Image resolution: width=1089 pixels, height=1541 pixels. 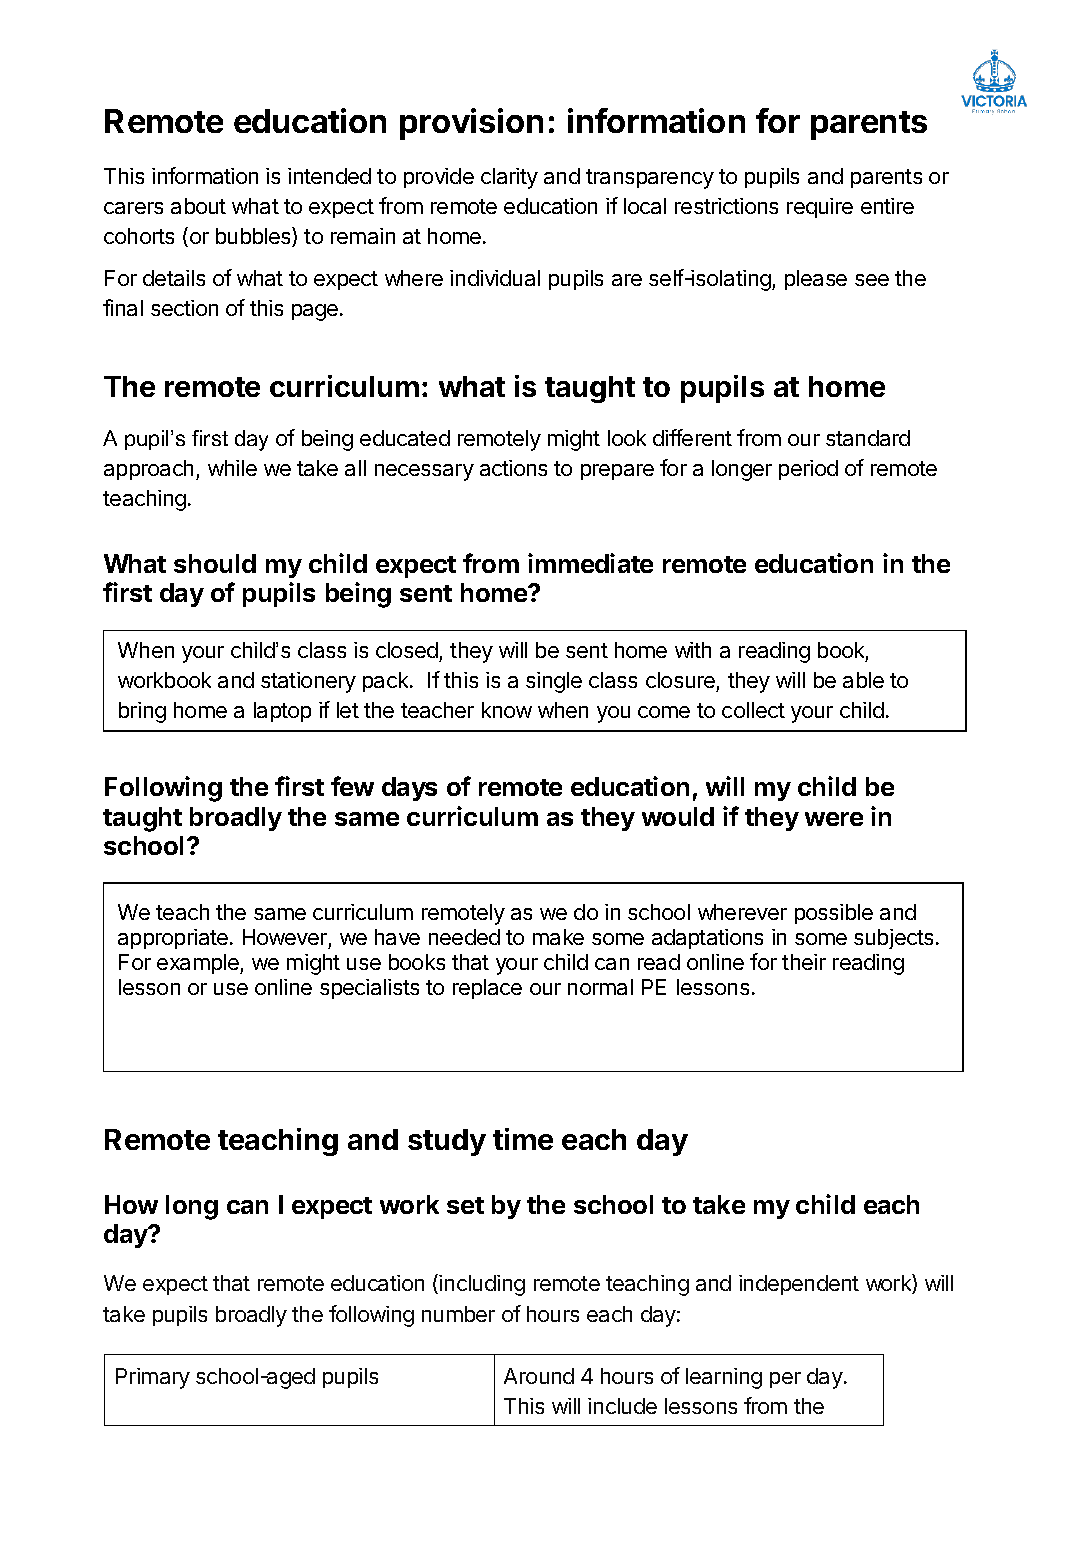 I want to click on Around, so click(x=539, y=1376).
